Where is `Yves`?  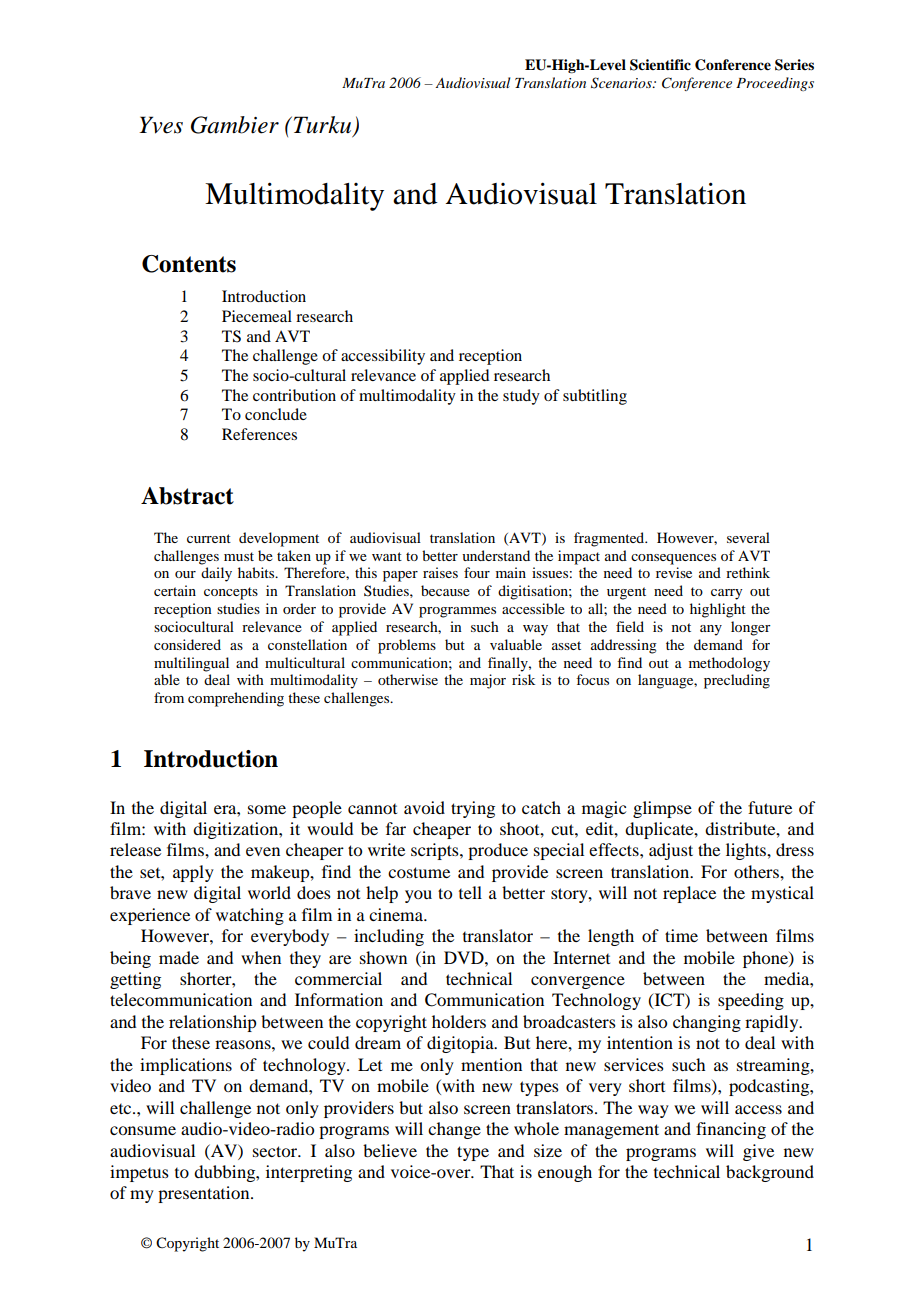 Yves is located at coordinates (161, 125).
